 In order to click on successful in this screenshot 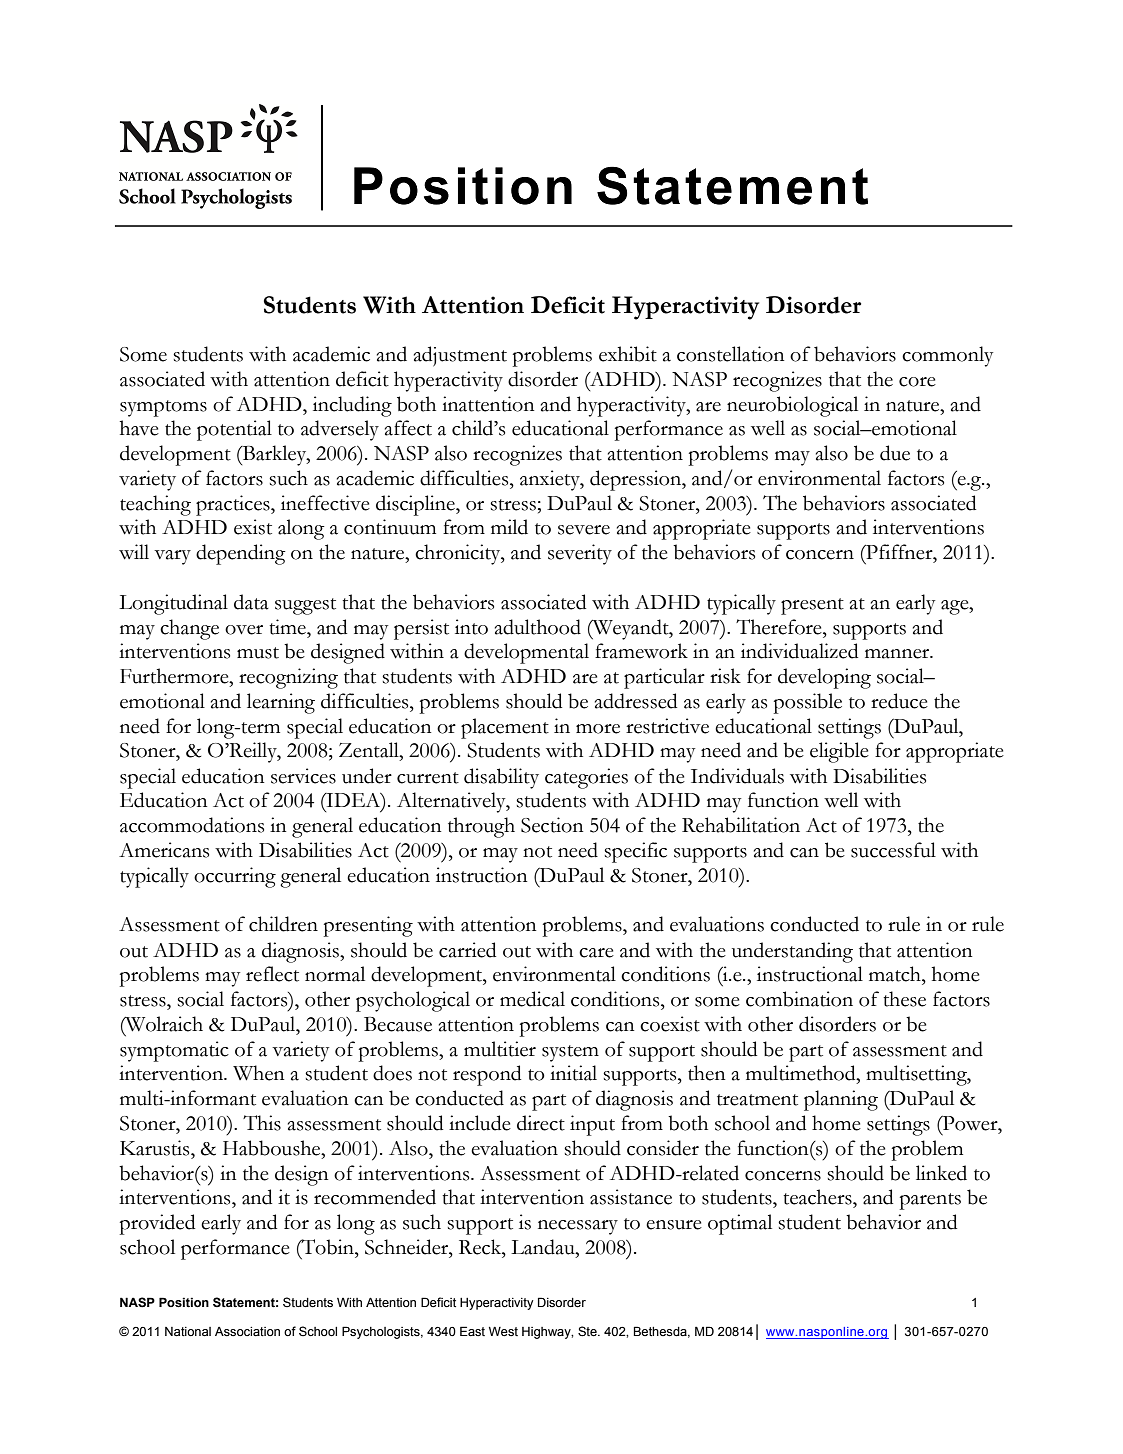, I will do `click(893, 850)`.
